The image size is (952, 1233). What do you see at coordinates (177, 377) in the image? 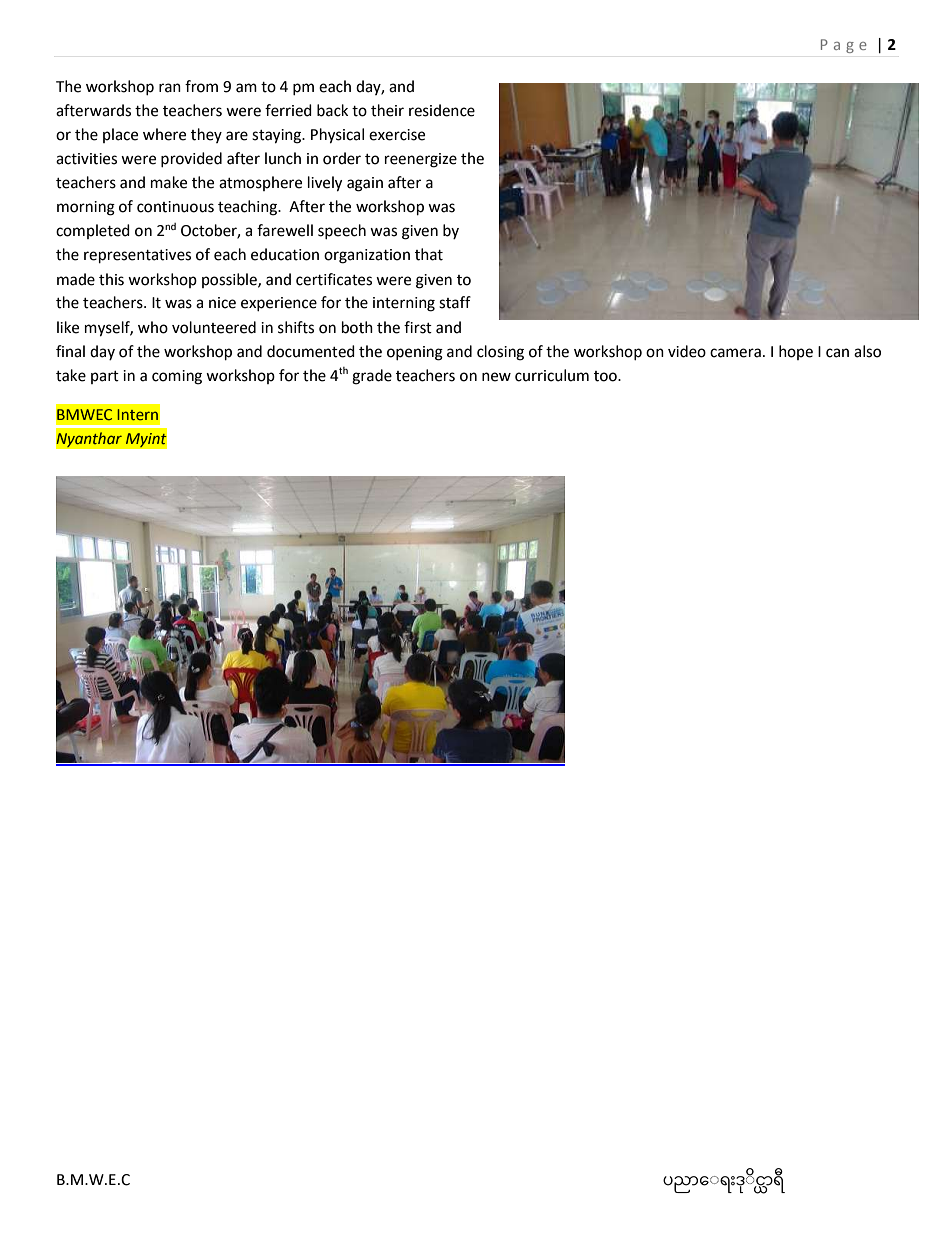
I see `coming` at bounding box center [177, 377].
